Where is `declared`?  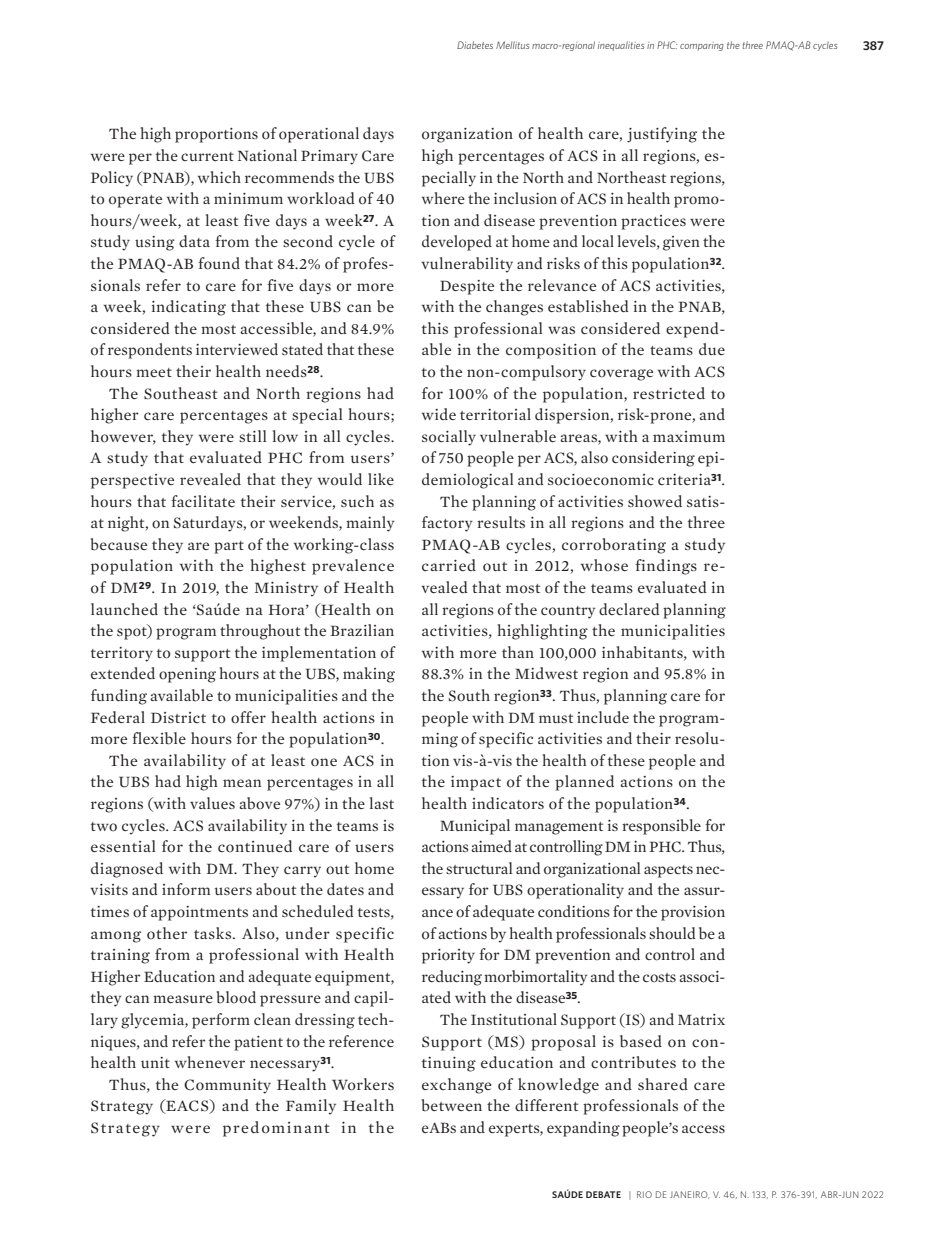 declared is located at coordinates (629, 609).
